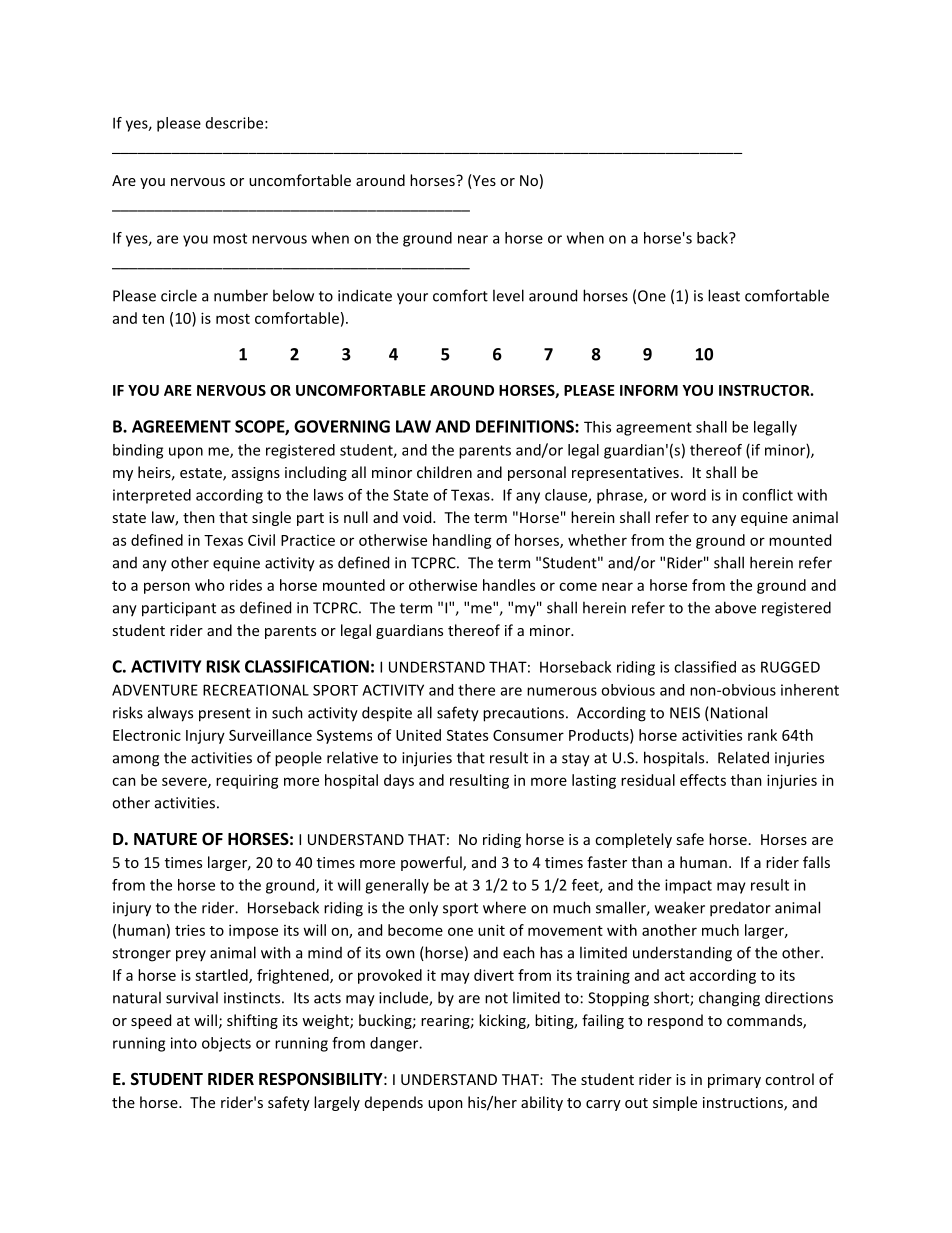  What do you see at coordinates (170, 714) in the image?
I see `always` at bounding box center [170, 714].
